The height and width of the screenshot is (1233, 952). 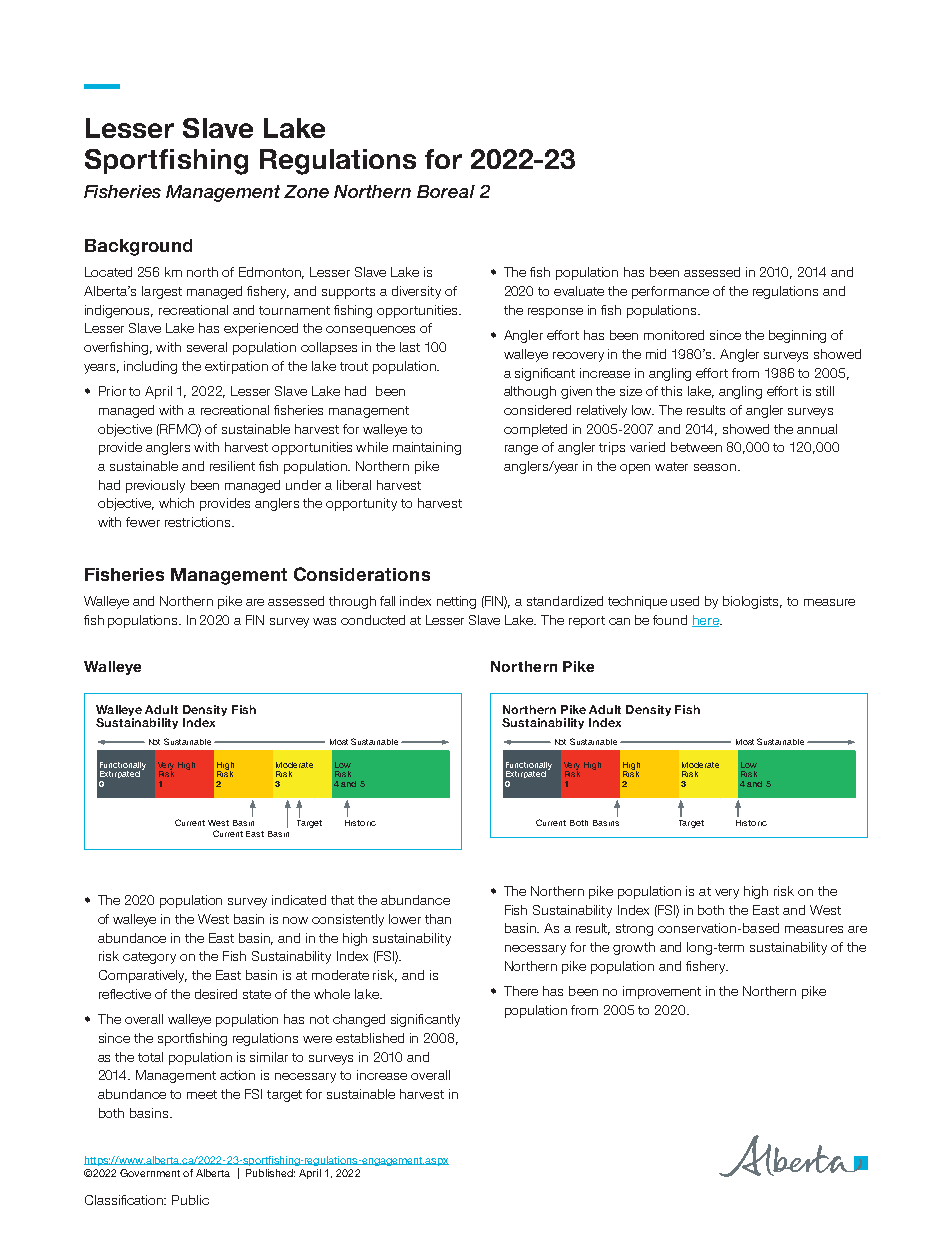 I want to click on season, so click(x=715, y=467).
